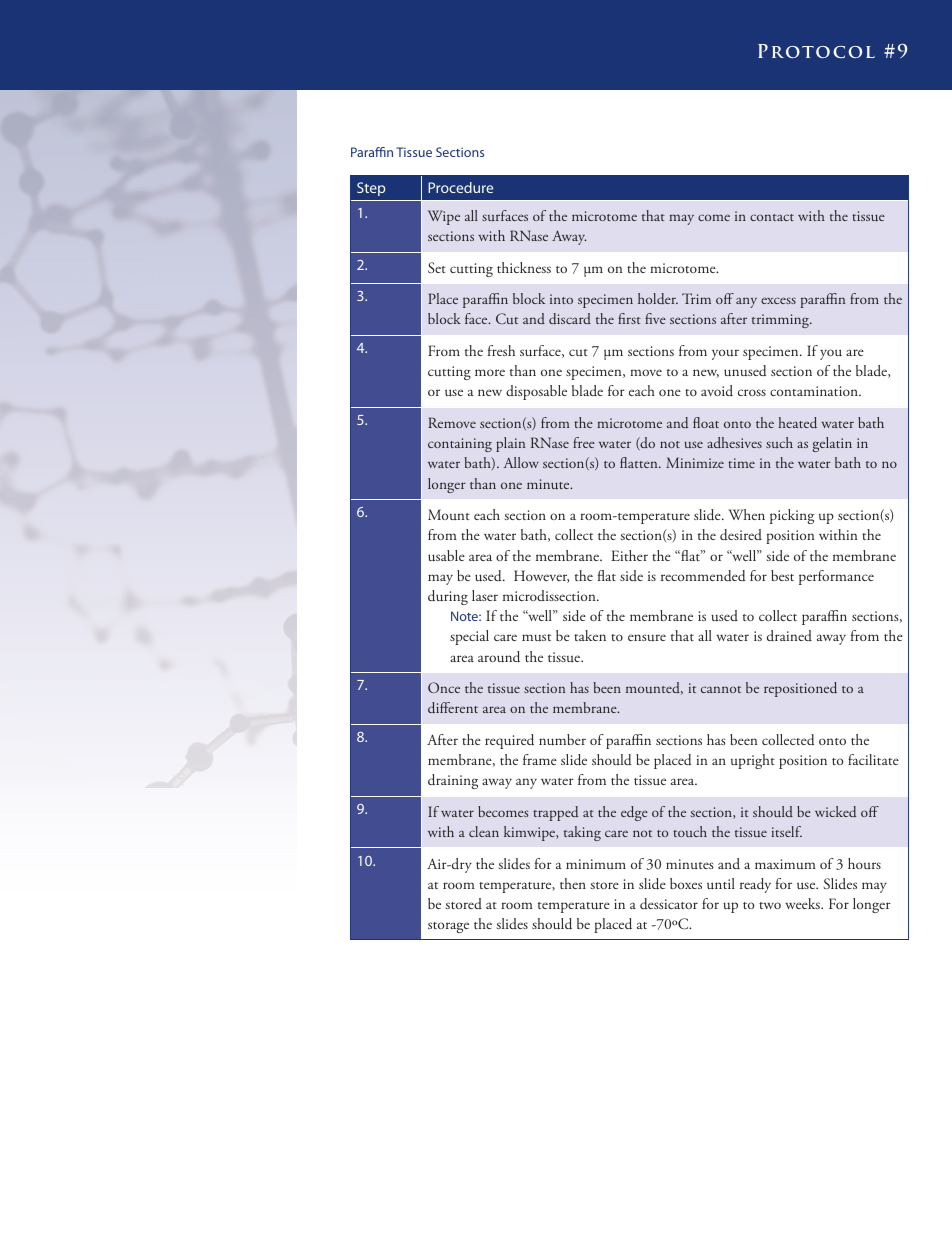 Image resolution: width=952 pixels, height=1233 pixels. Describe the element at coordinates (536, 392) in the page. I see `disposable` at that location.
